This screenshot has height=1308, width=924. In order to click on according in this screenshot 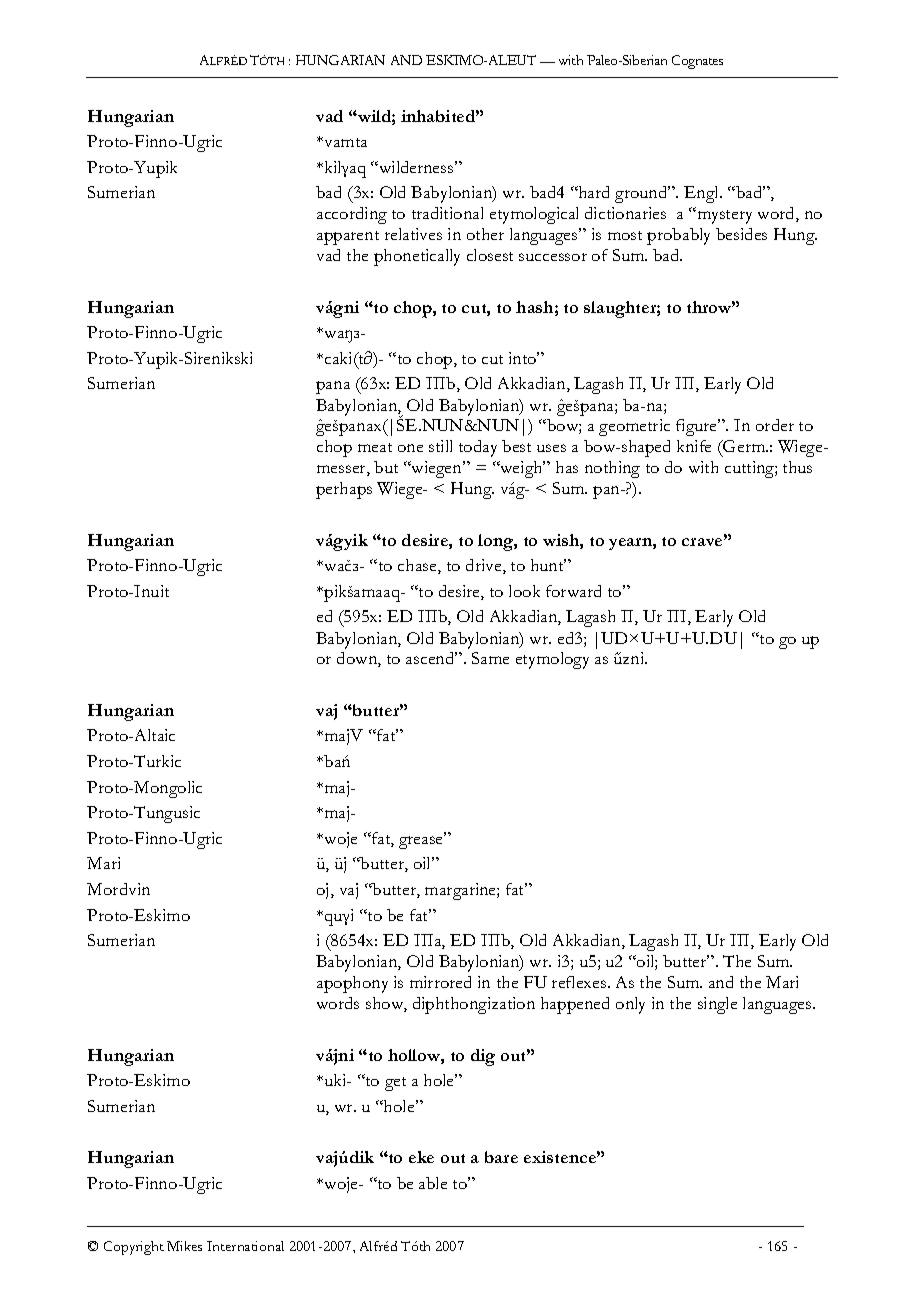, I will do `click(352, 215)`.
